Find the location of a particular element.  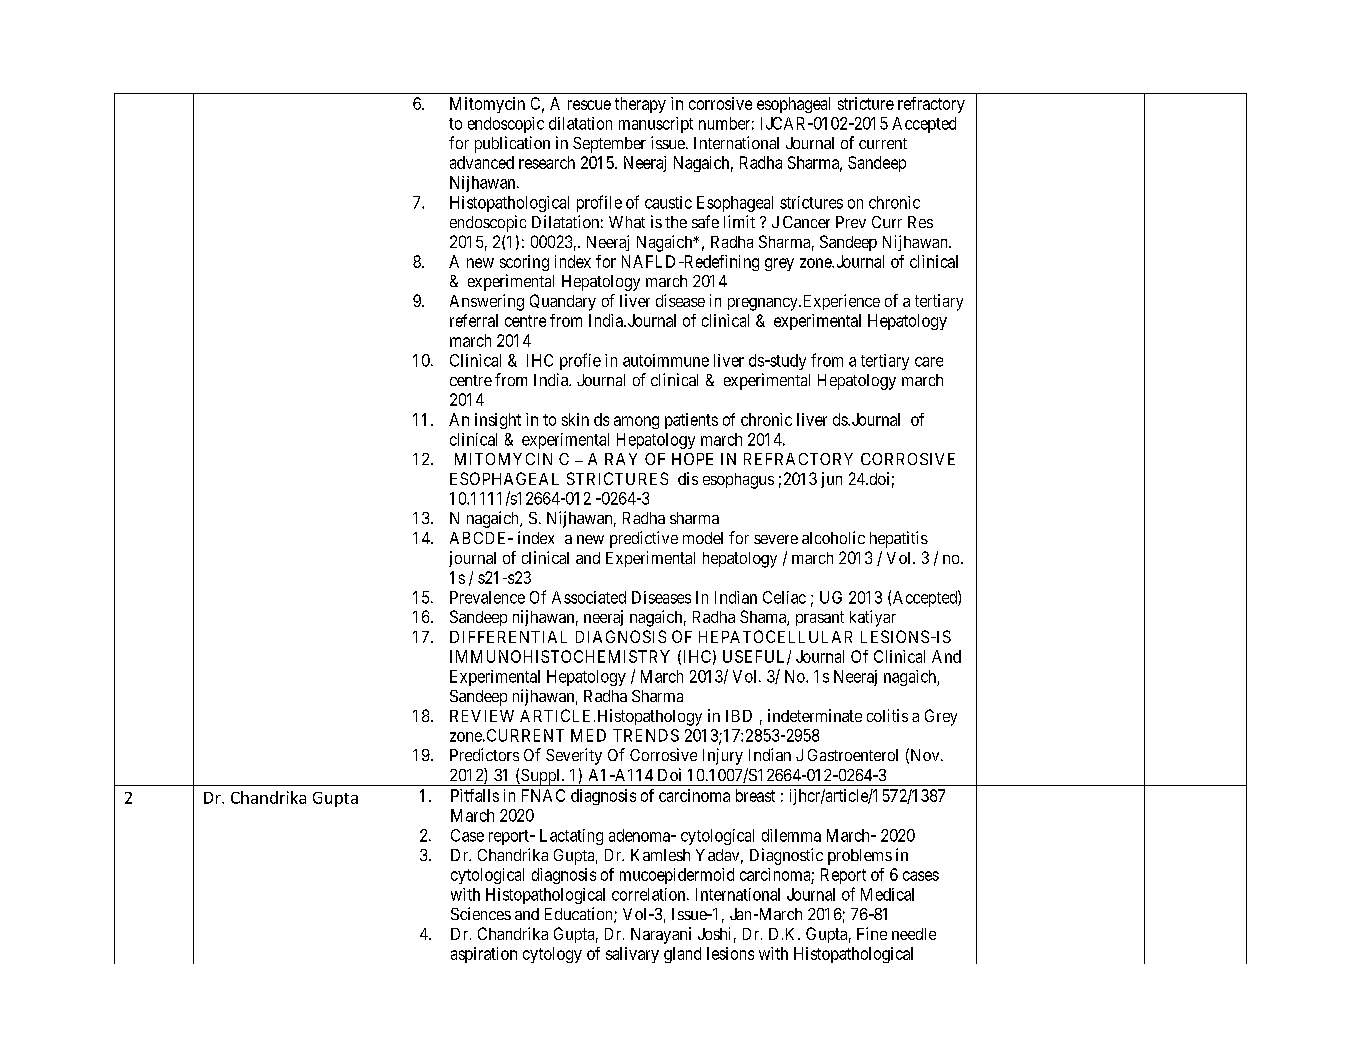

manuscript is located at coordinates (656, 125).
